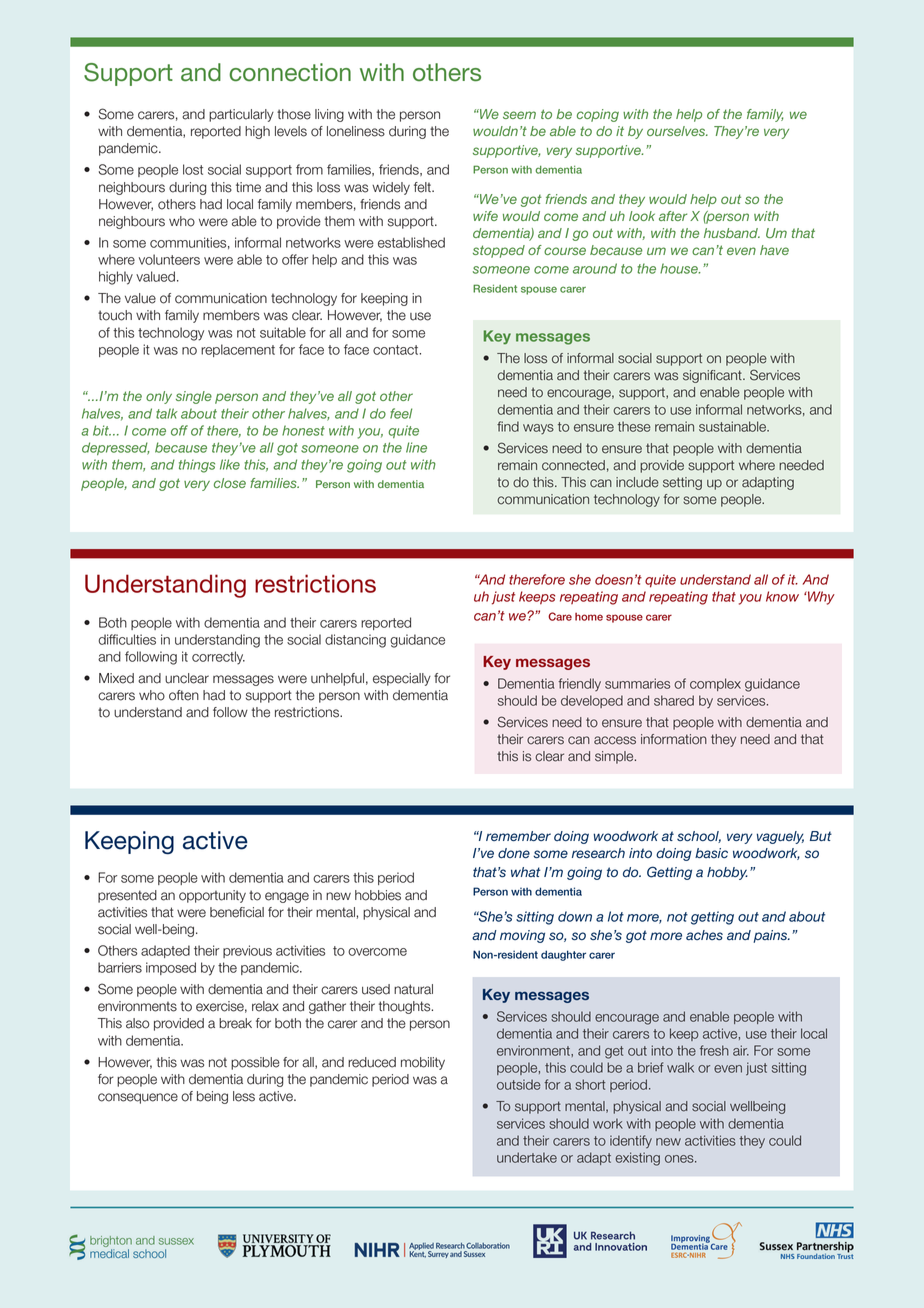 The image size is (924, 1308). I want to click on contact, so click(397, 350).
